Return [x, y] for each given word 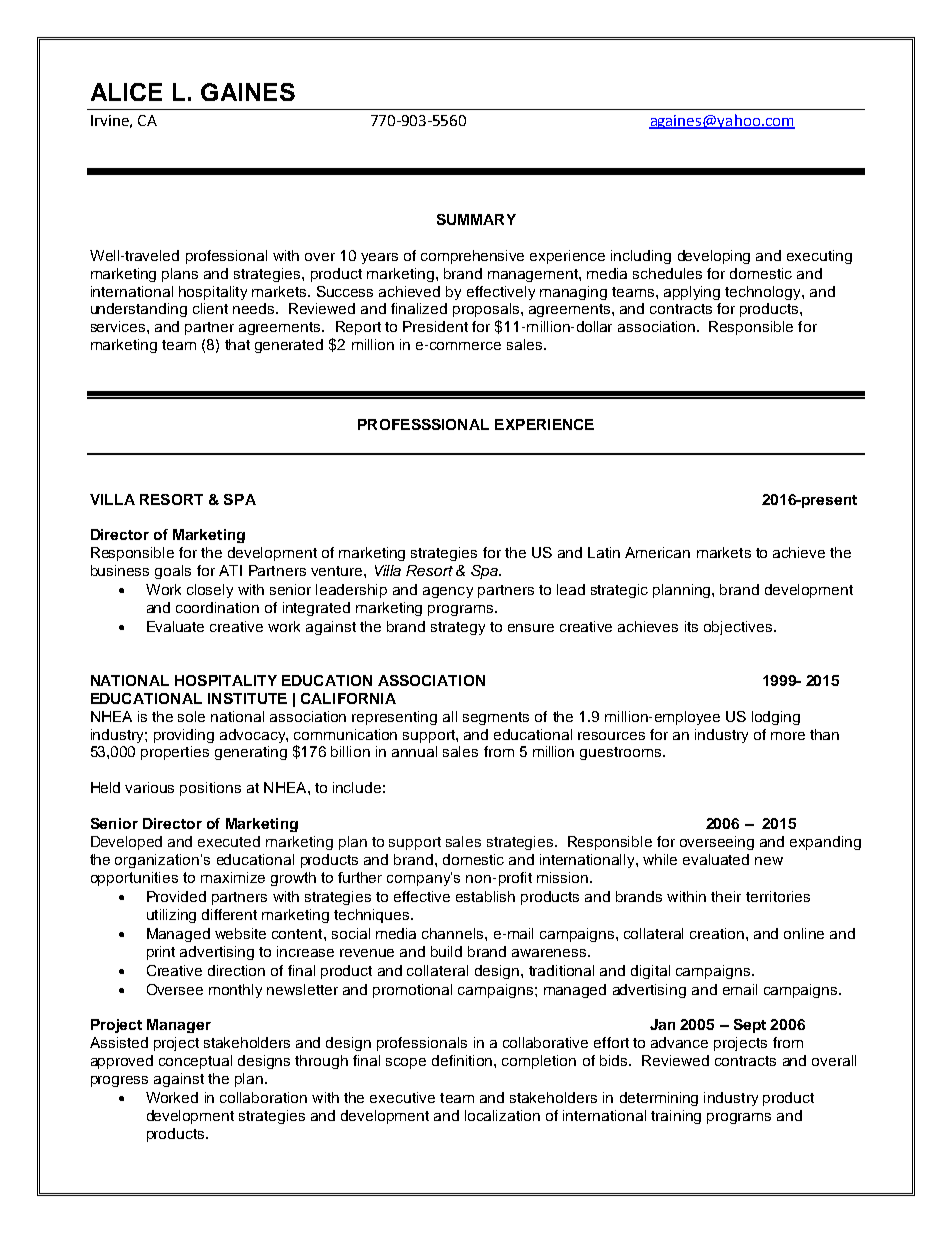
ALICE [126, 92]
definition [463, 1060]
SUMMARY [476, 219]
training [676, 1117]
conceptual [195, 1062]
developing [714, 257]
